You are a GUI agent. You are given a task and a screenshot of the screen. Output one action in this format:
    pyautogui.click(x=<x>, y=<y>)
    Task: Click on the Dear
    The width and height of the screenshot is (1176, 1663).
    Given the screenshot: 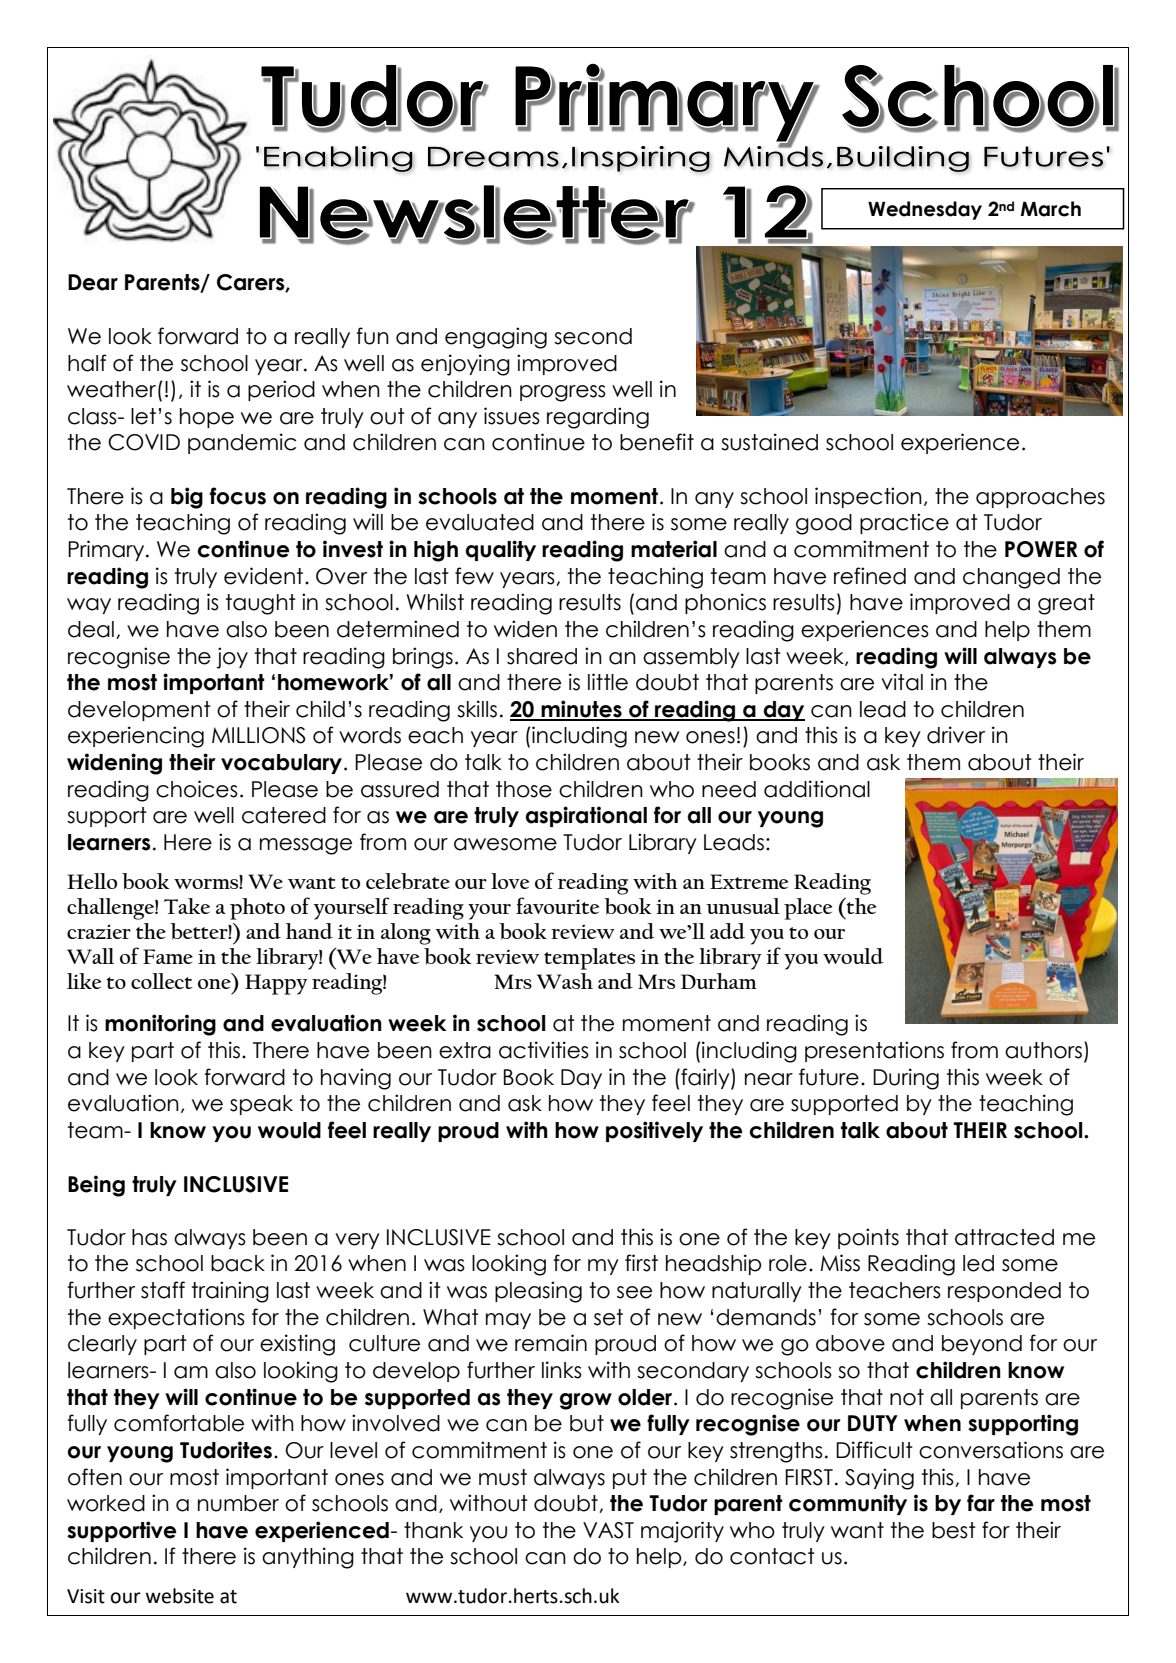 What is the action you would take?
    pyautogui.click(x=93, y=282)
